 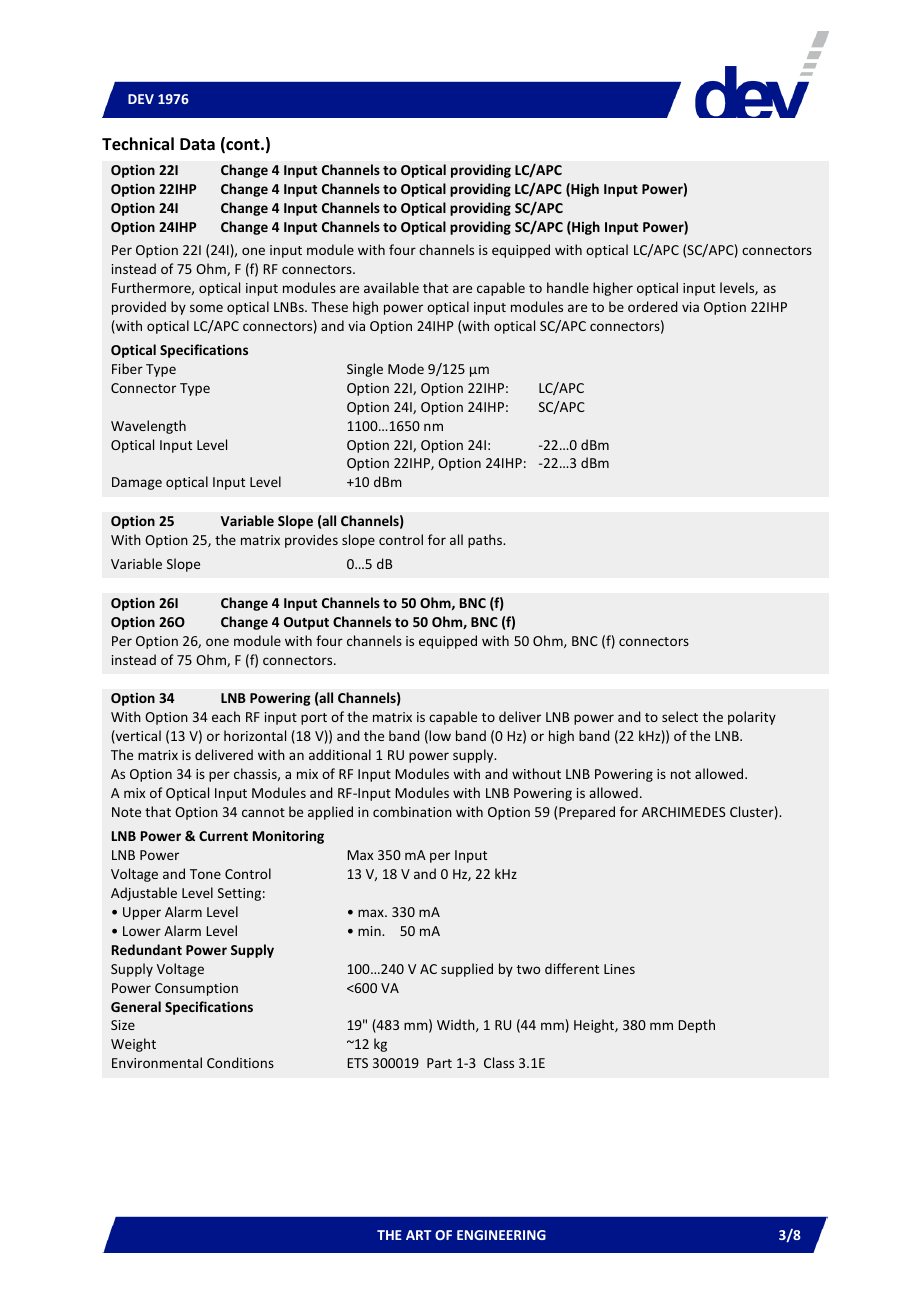 I want to click on Redundant, so click(x=147, y=949).
